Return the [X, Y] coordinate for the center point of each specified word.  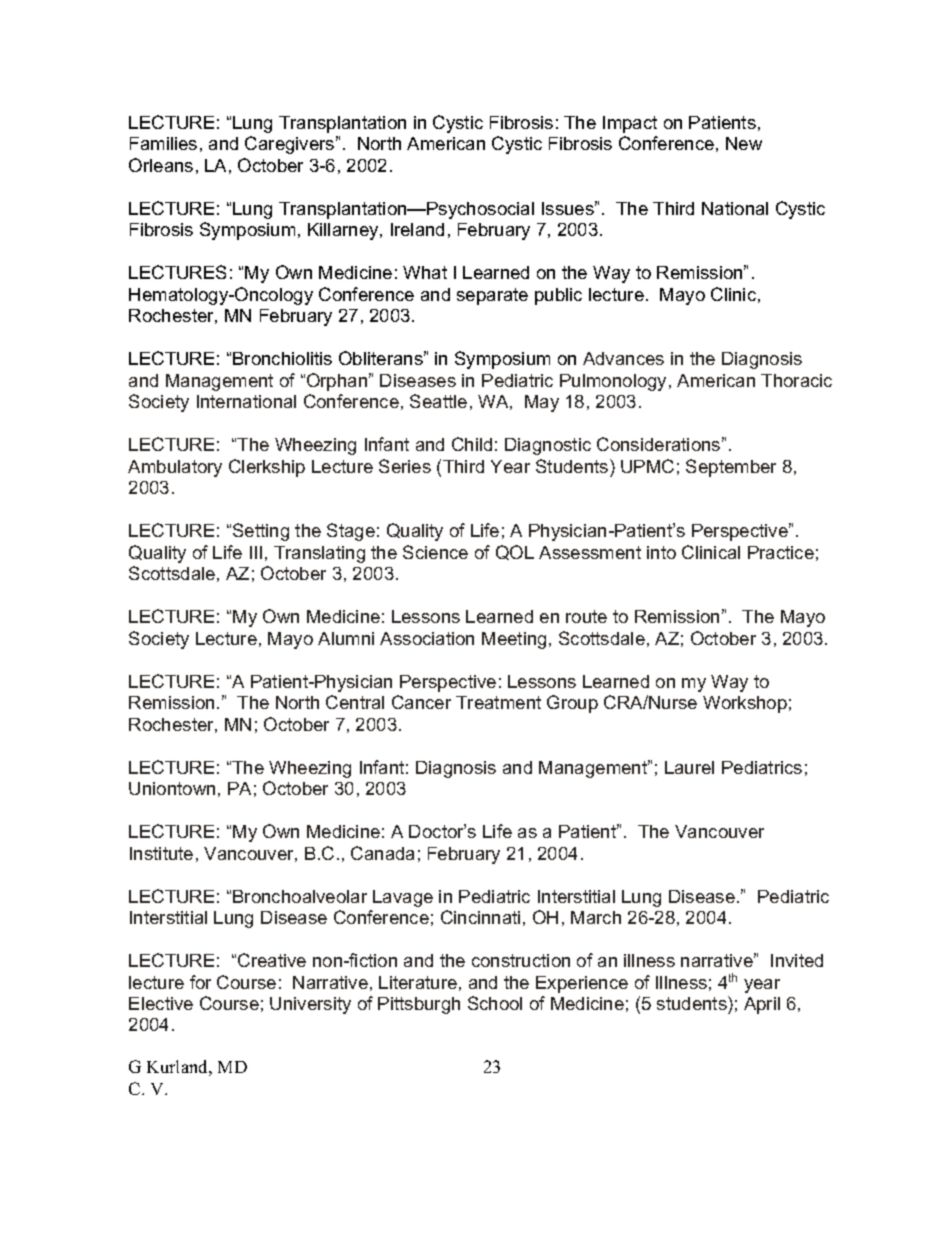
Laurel [689, 767]
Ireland [417, 229]
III [256, 552]
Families [163, 143]
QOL [515, 552]
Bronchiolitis [282, 358]
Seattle [438, 401]
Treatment [498, 702]
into [661, 552]
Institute [161, 853]
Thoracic [796, 380]
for [200, 982]
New [744, 143]
